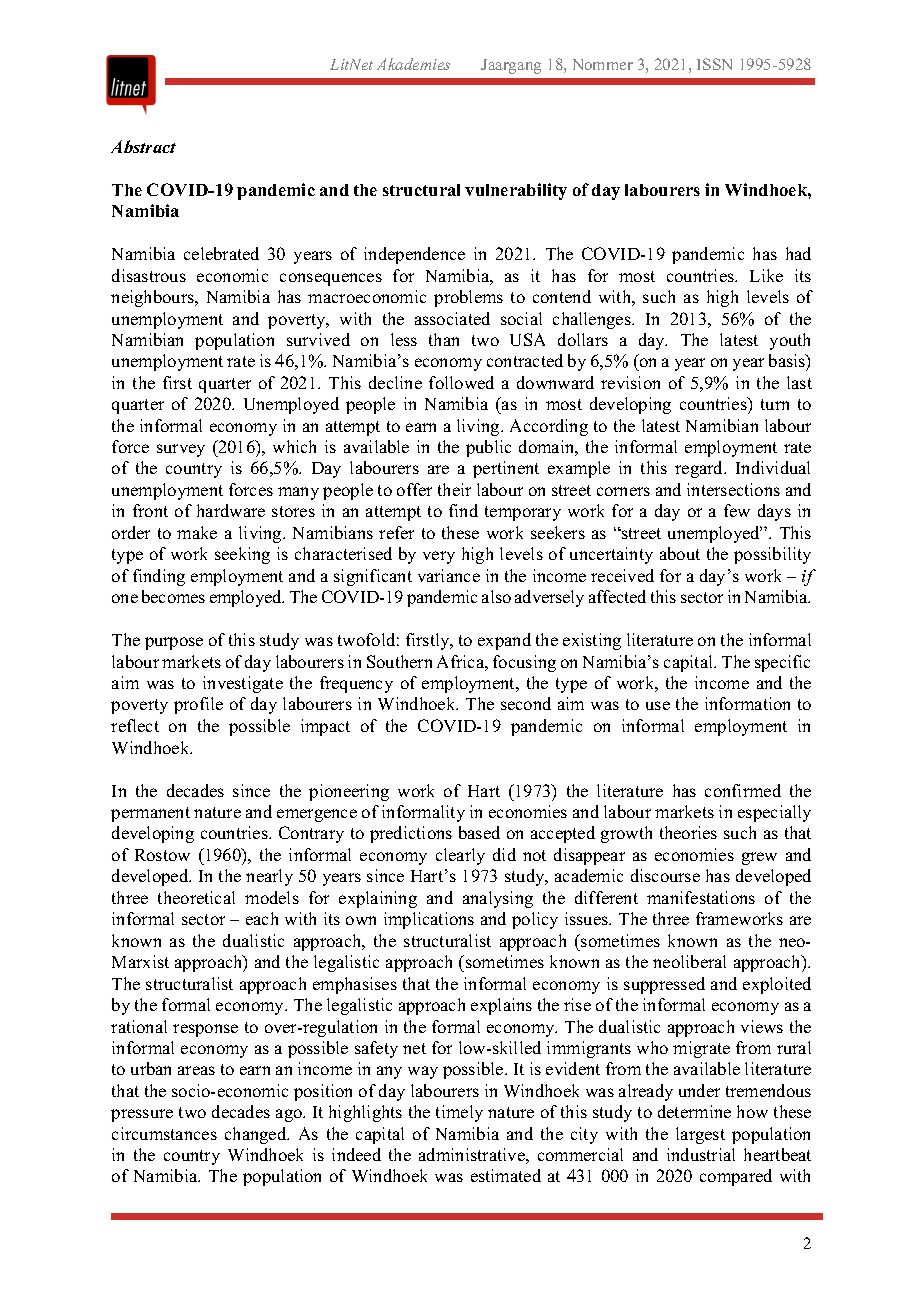 The height and width of the page is (1308, 924). Describe the element at coordinates (700, 469) in the page. I see `regard` at that location.
